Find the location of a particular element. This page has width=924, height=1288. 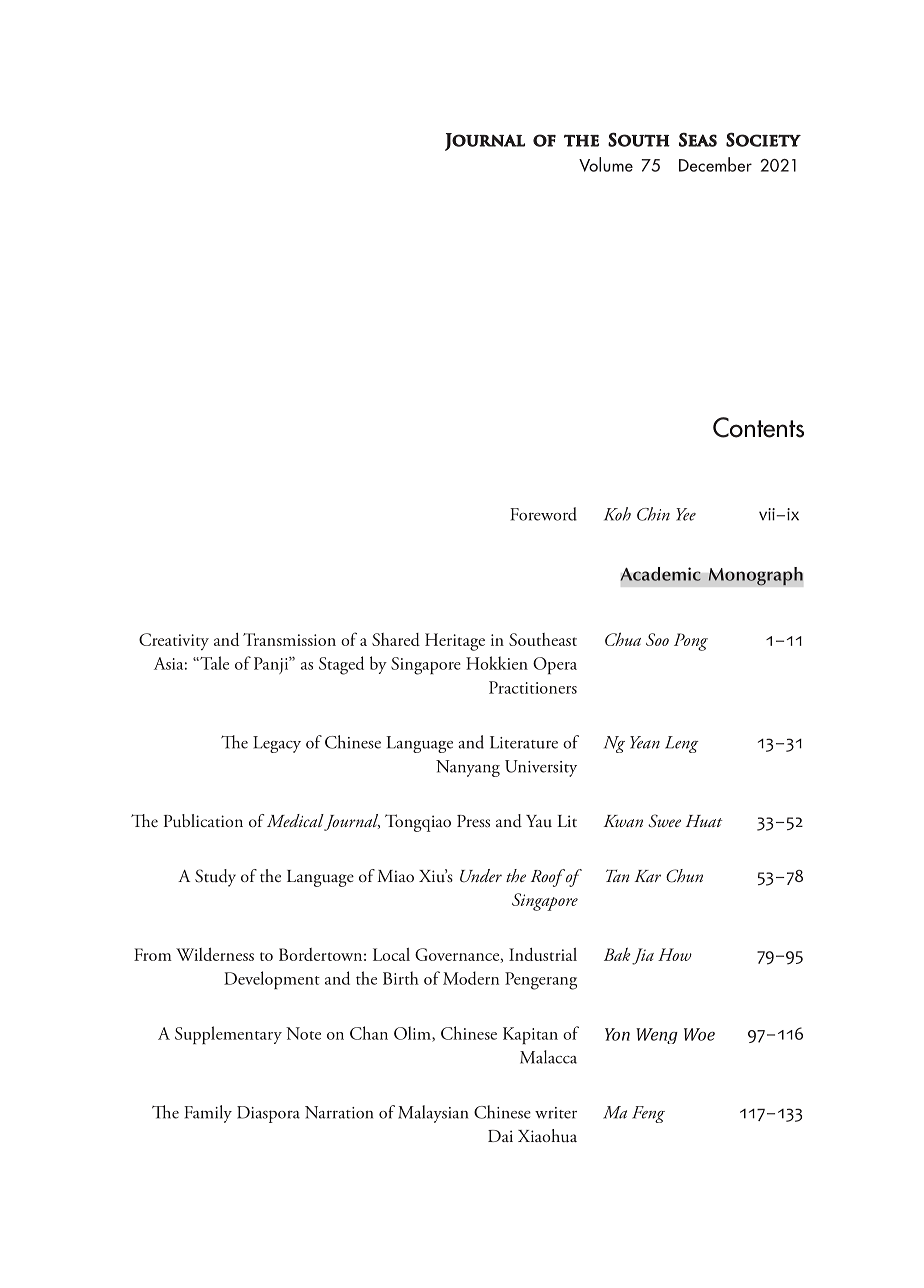

Tale is located at coordinates (213, 663).
